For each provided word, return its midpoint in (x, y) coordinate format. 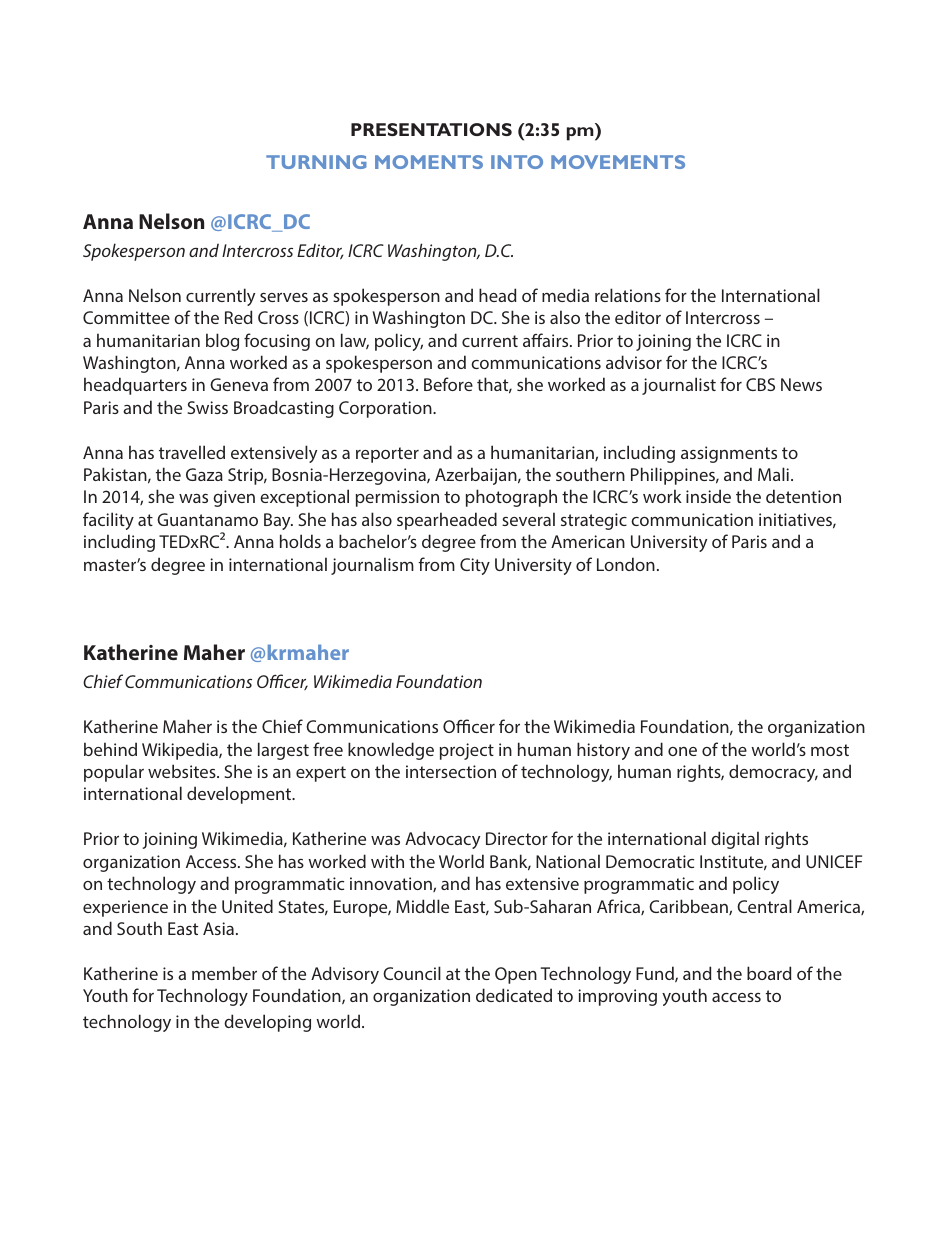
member (224, 973)
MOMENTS (429, 162)
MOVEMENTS (618, 162)
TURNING (316, 162)
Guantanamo (207, 519)
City (475, 566)
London (626, 564)
